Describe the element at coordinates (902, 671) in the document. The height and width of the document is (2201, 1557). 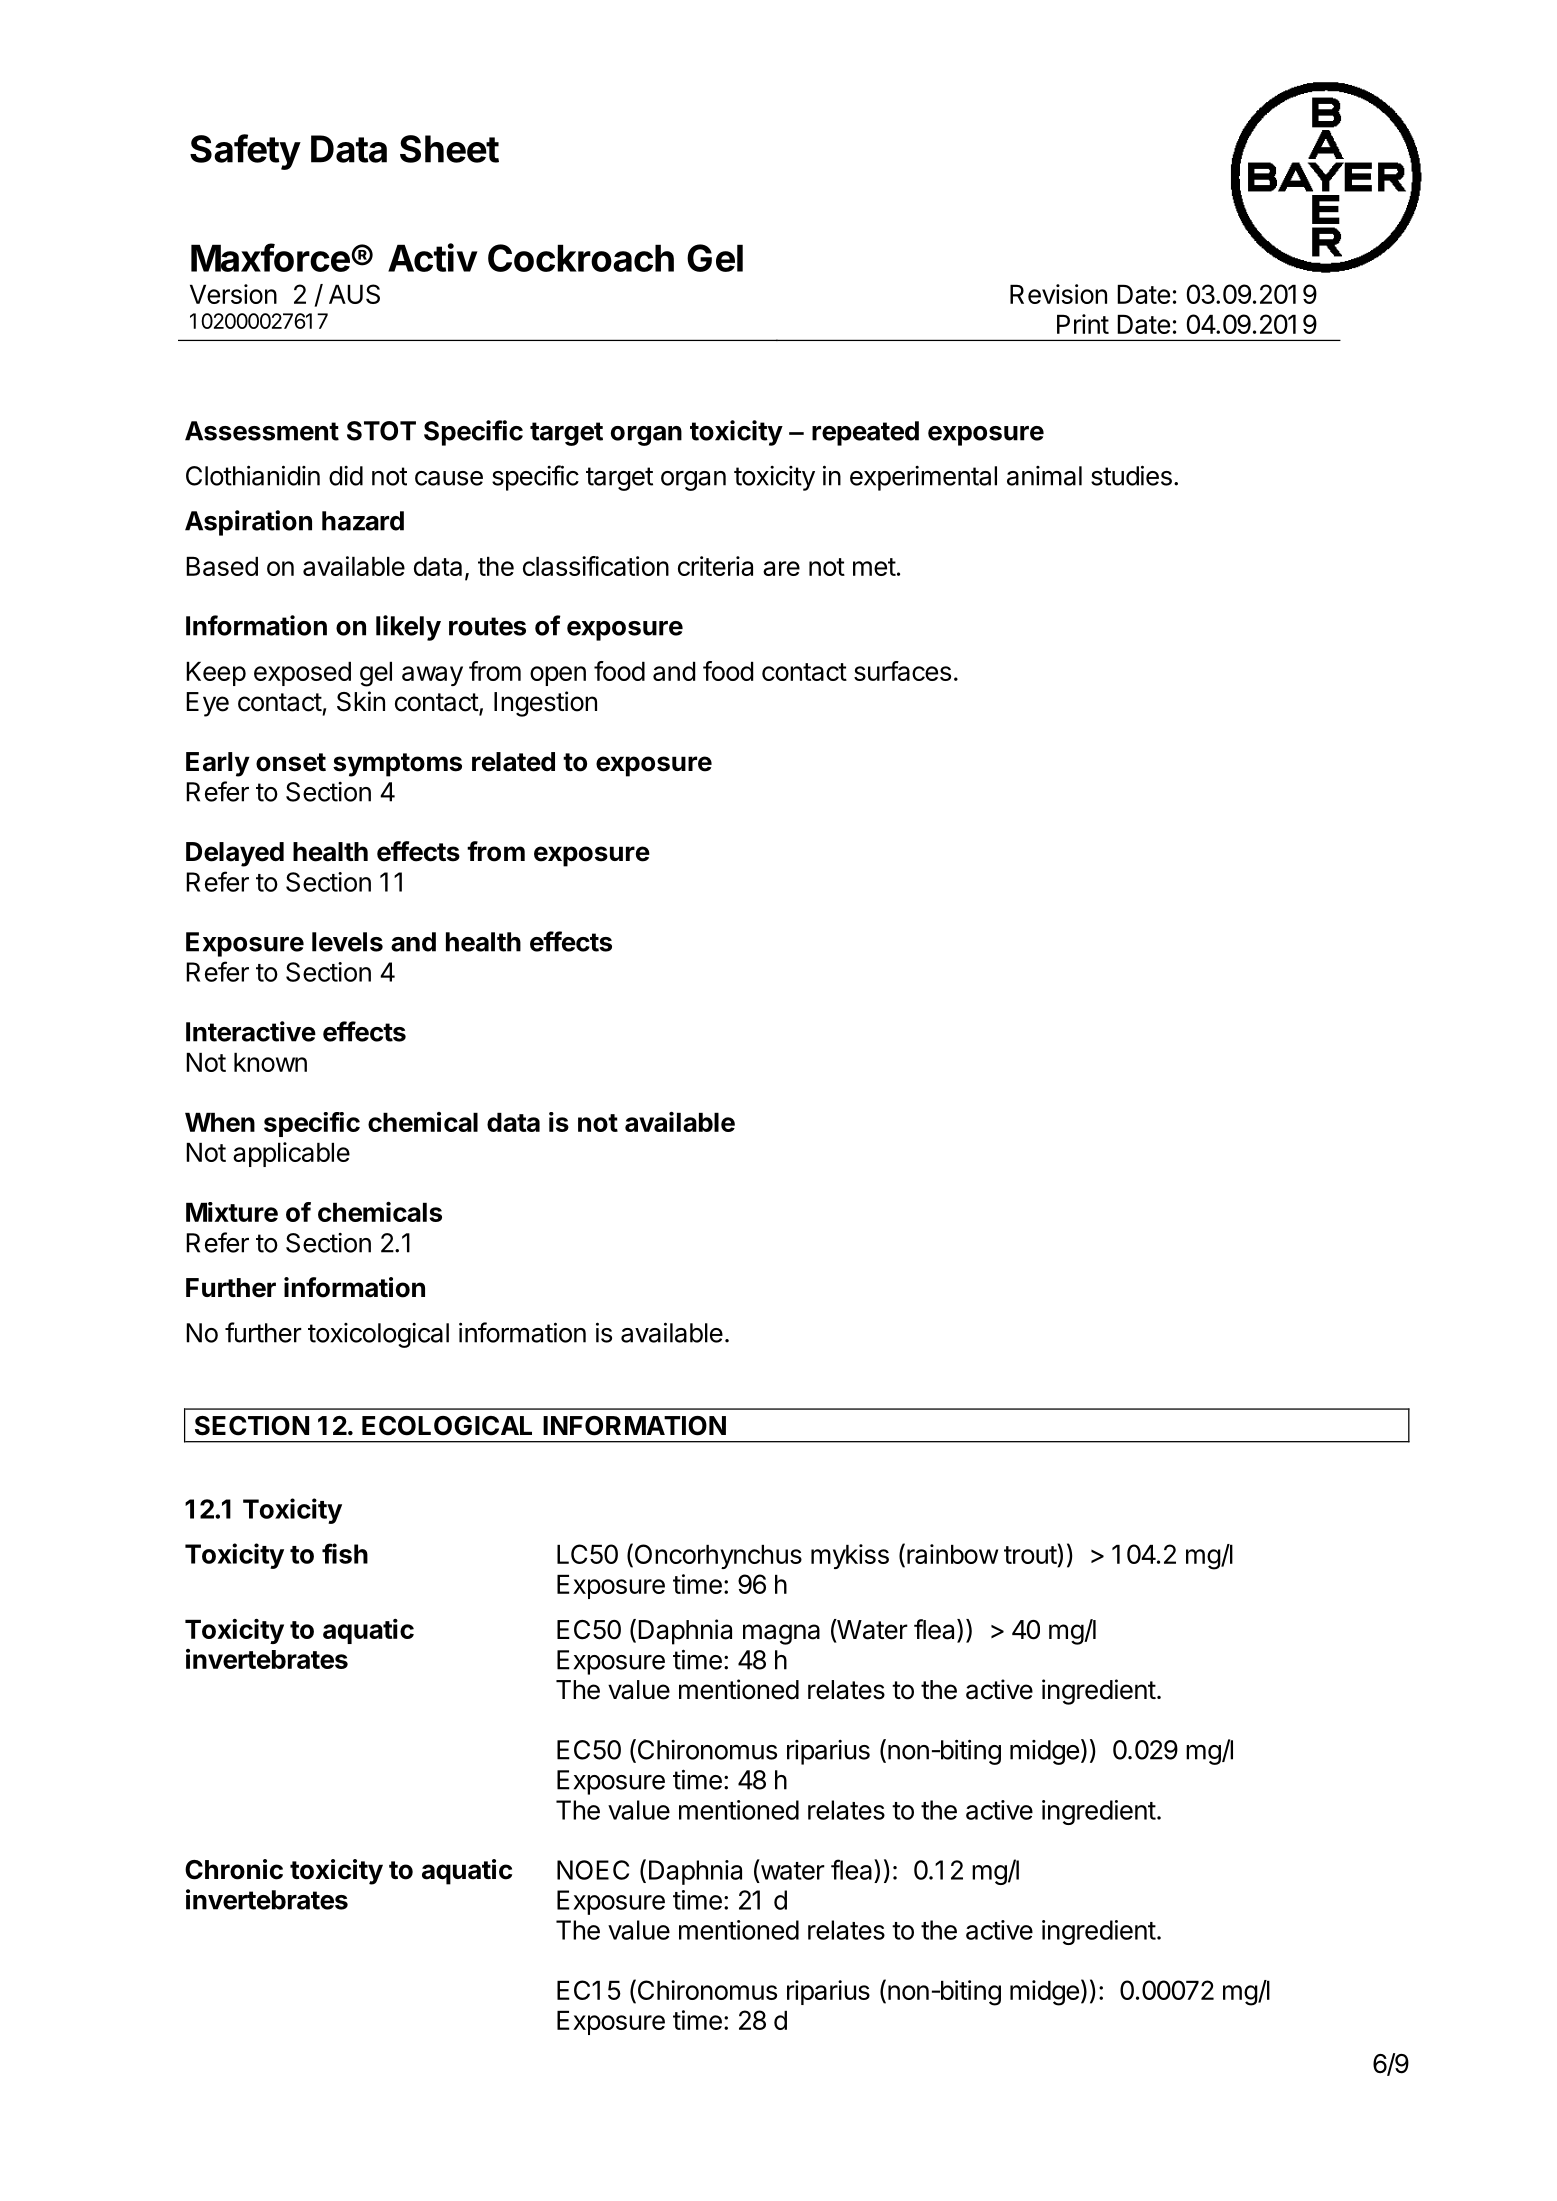
I see `surfaces` at that location.
